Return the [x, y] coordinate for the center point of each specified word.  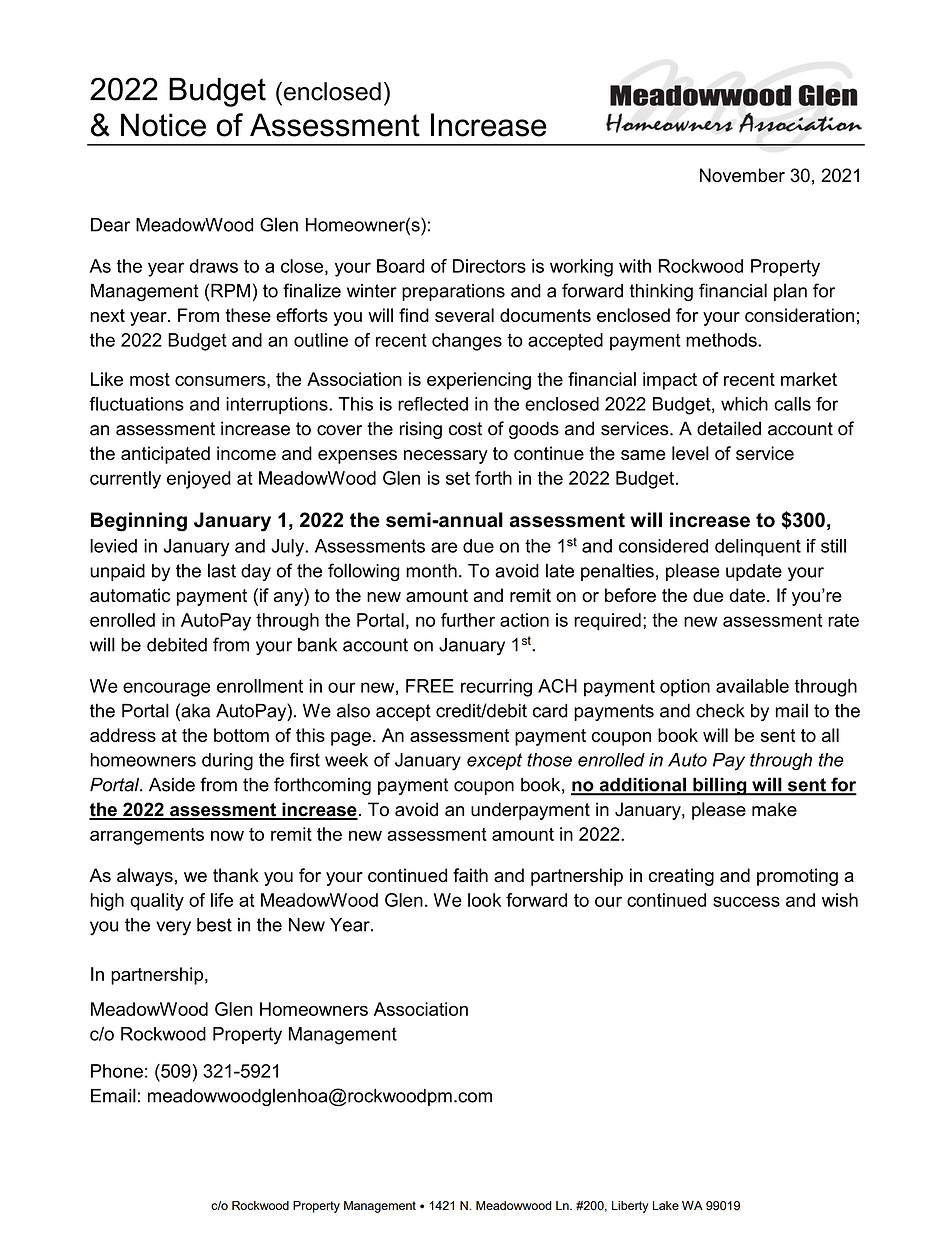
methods [722, 340]
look [484, 900]
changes [467, 342]
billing [720, 786]
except [494, 761]
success [746, 901]
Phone [117, 1071]
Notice [163, 125]
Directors [489, 266]
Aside [172, 784]
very [173, 928]
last [222, 570]
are [444, 547]
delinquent [758, 547]
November [742, 175]
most [150, 379]
